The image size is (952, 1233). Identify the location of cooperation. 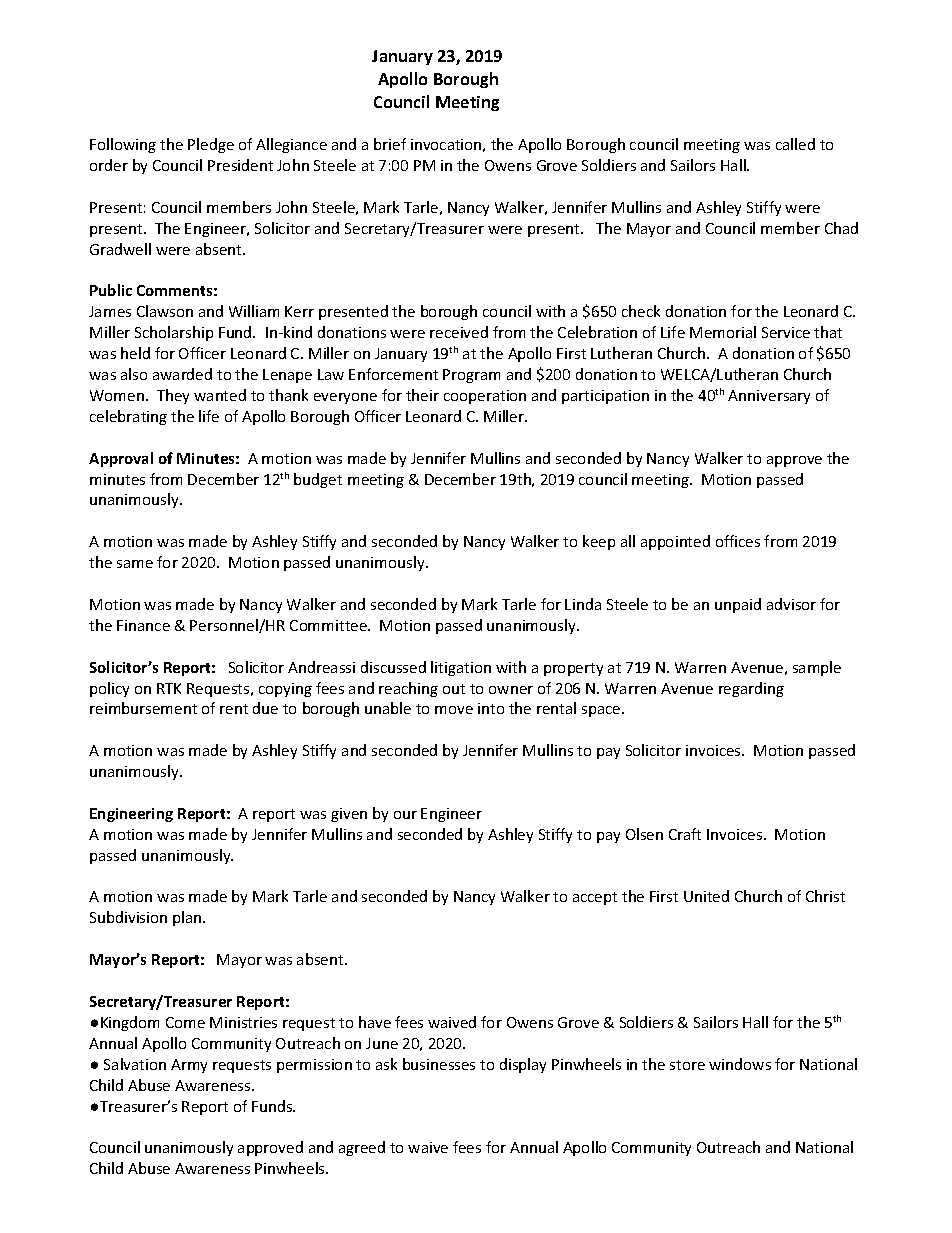
(485, 397).
